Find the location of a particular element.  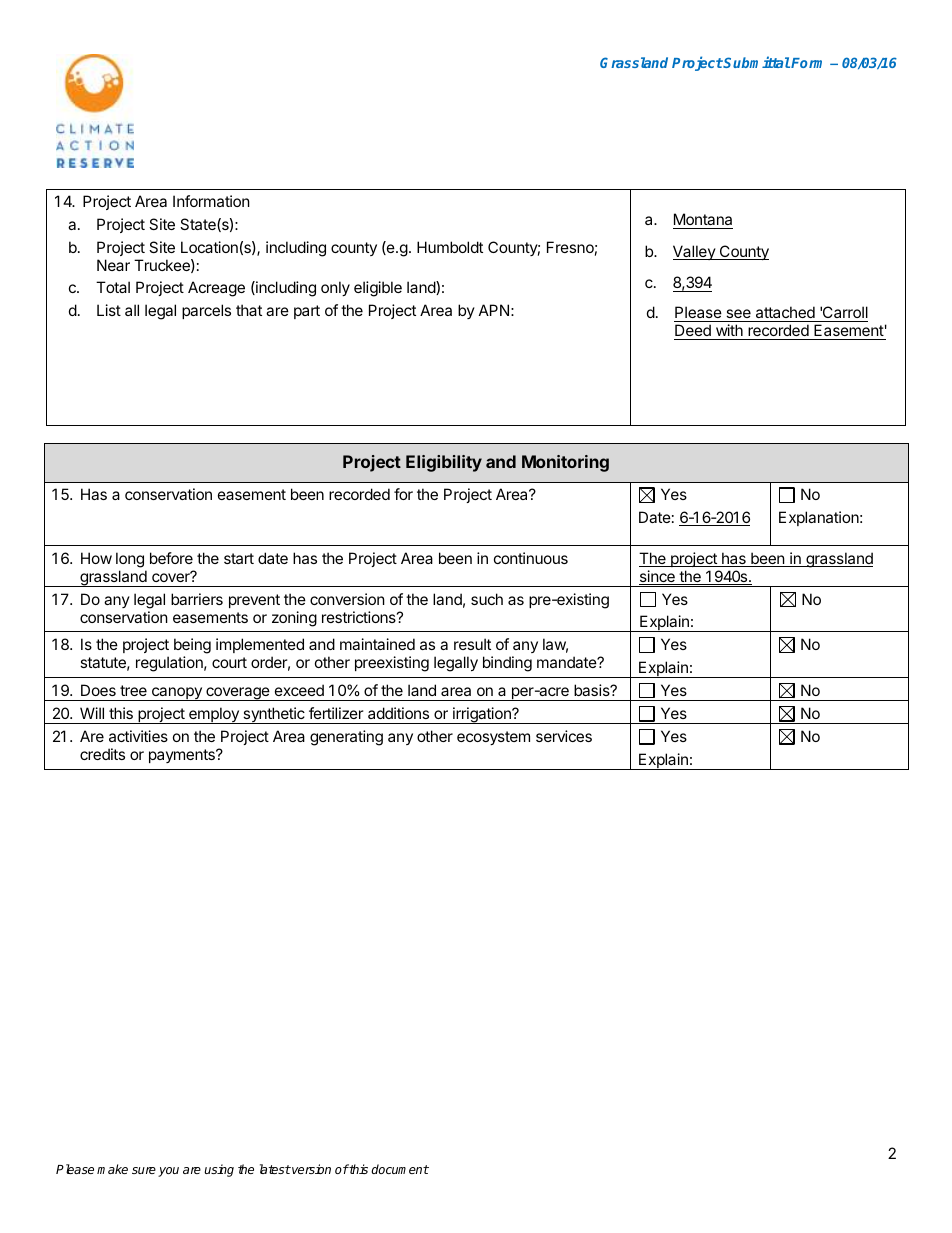

since is located at coordinates (658, 577).
